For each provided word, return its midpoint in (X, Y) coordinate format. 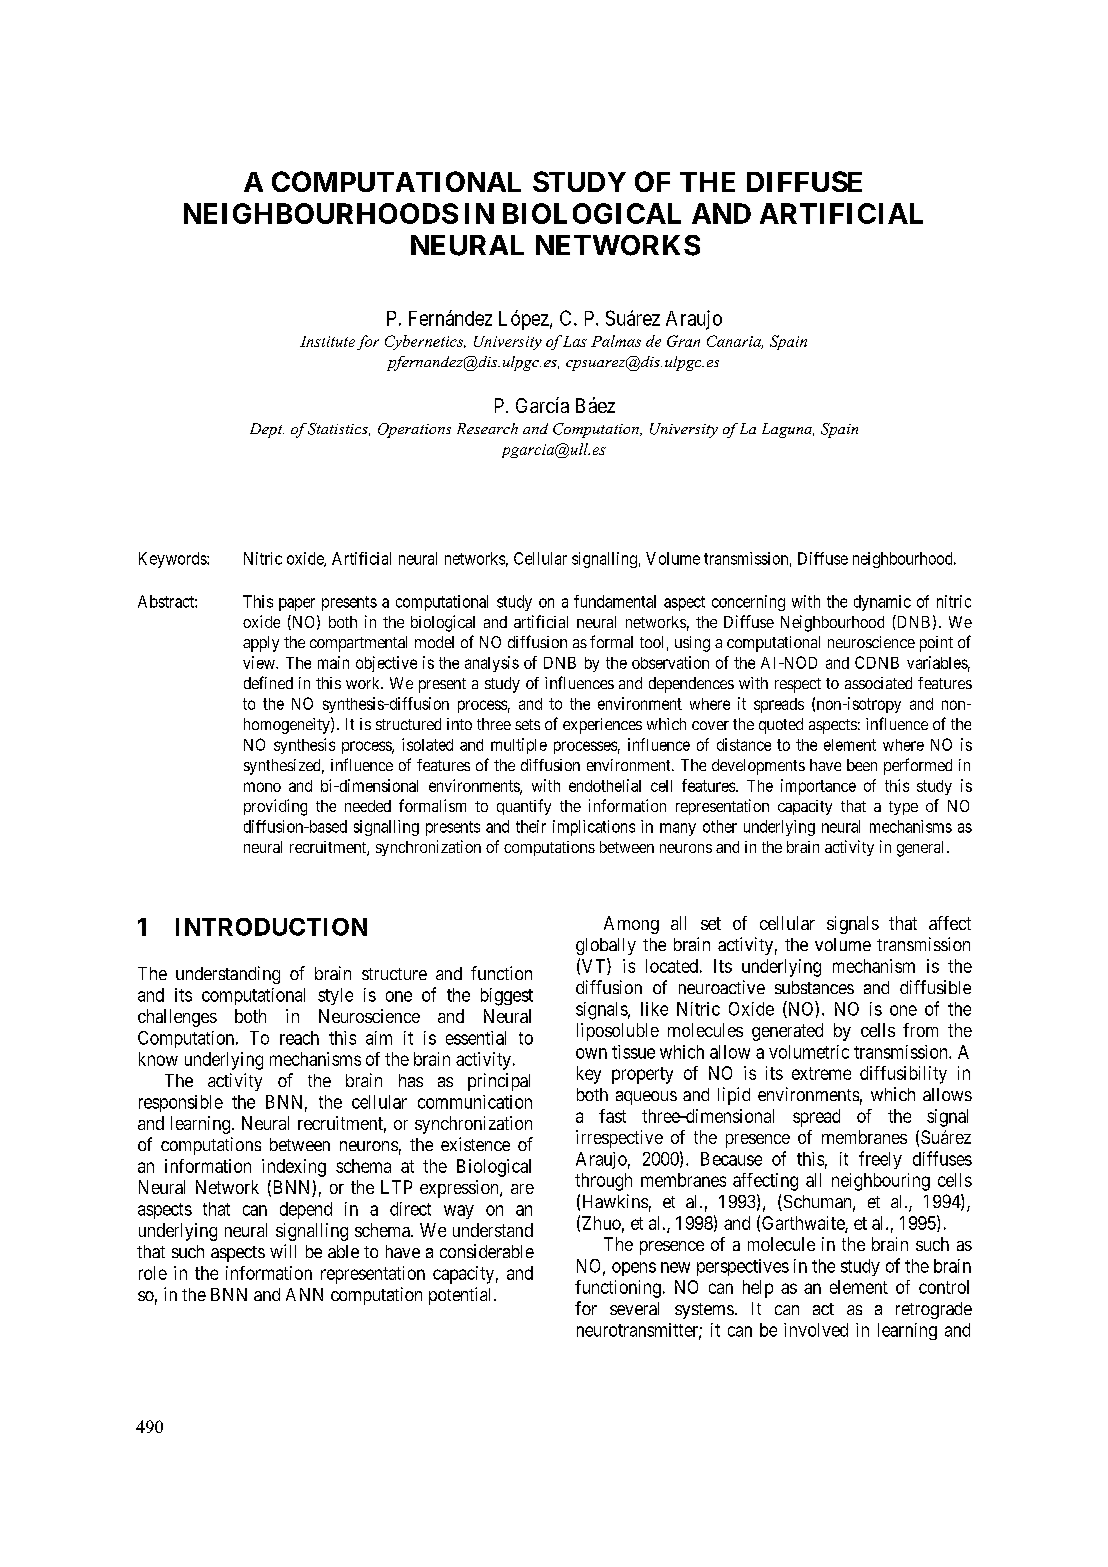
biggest (507, 997)
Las (575, 341)
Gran (683, 341)
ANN (304, 1294)
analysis (492, 664)
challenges (177, 1018)
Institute (327, 341)
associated (878, 683)
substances (814, 987)
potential (462, 1296)
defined (268, 682)
